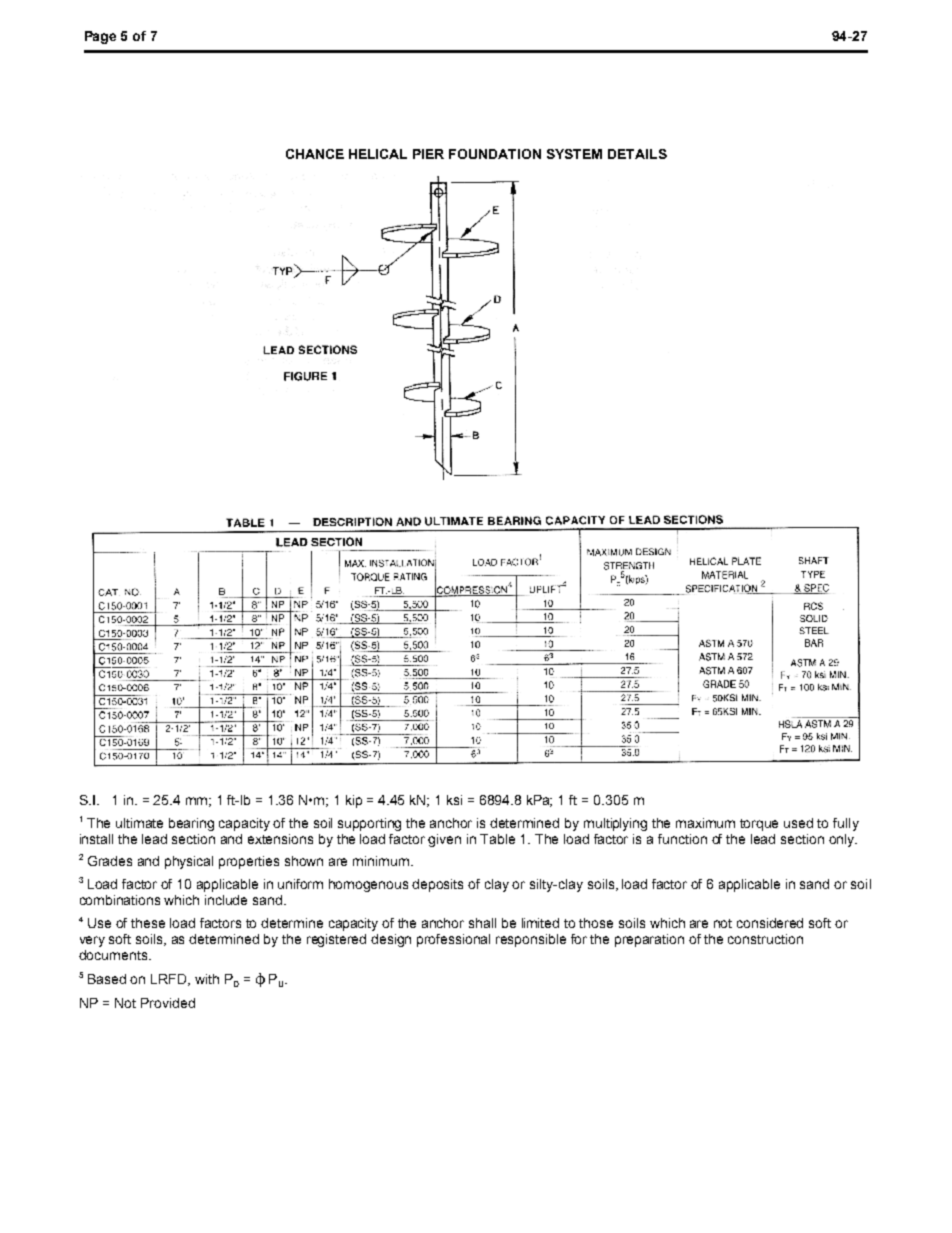  I want to click on PIER, so click(428, 154).
